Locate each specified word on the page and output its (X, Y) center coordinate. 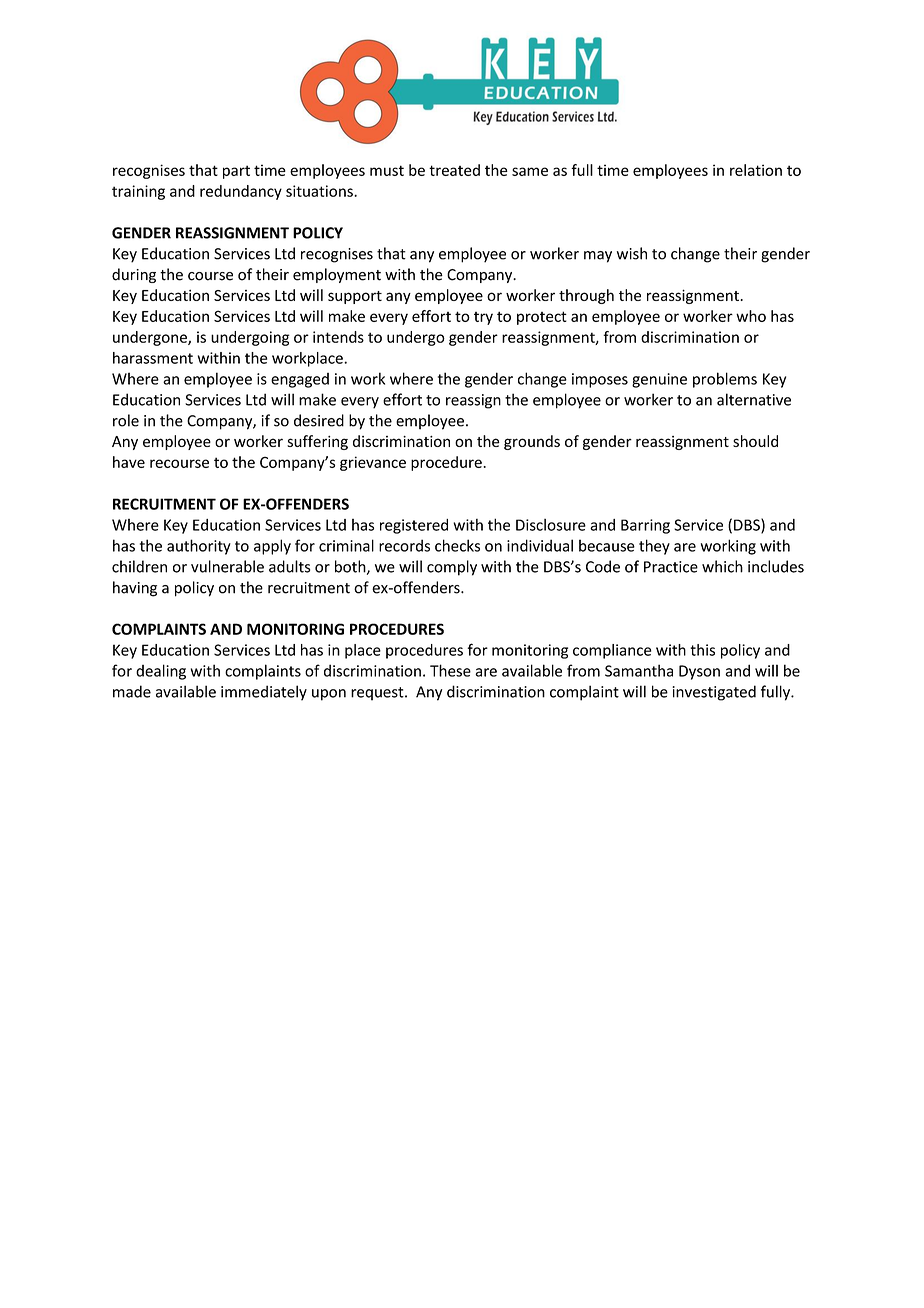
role (126, 420)
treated (454, 170)
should (755, 441)
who (751, 316)
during (134, 275)
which (722, 566)
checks (457, 545)
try (483, 318)
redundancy (241, 192)
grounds (532, 442)
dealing (161, 672)
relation (756, 170)
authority (199, 547)
